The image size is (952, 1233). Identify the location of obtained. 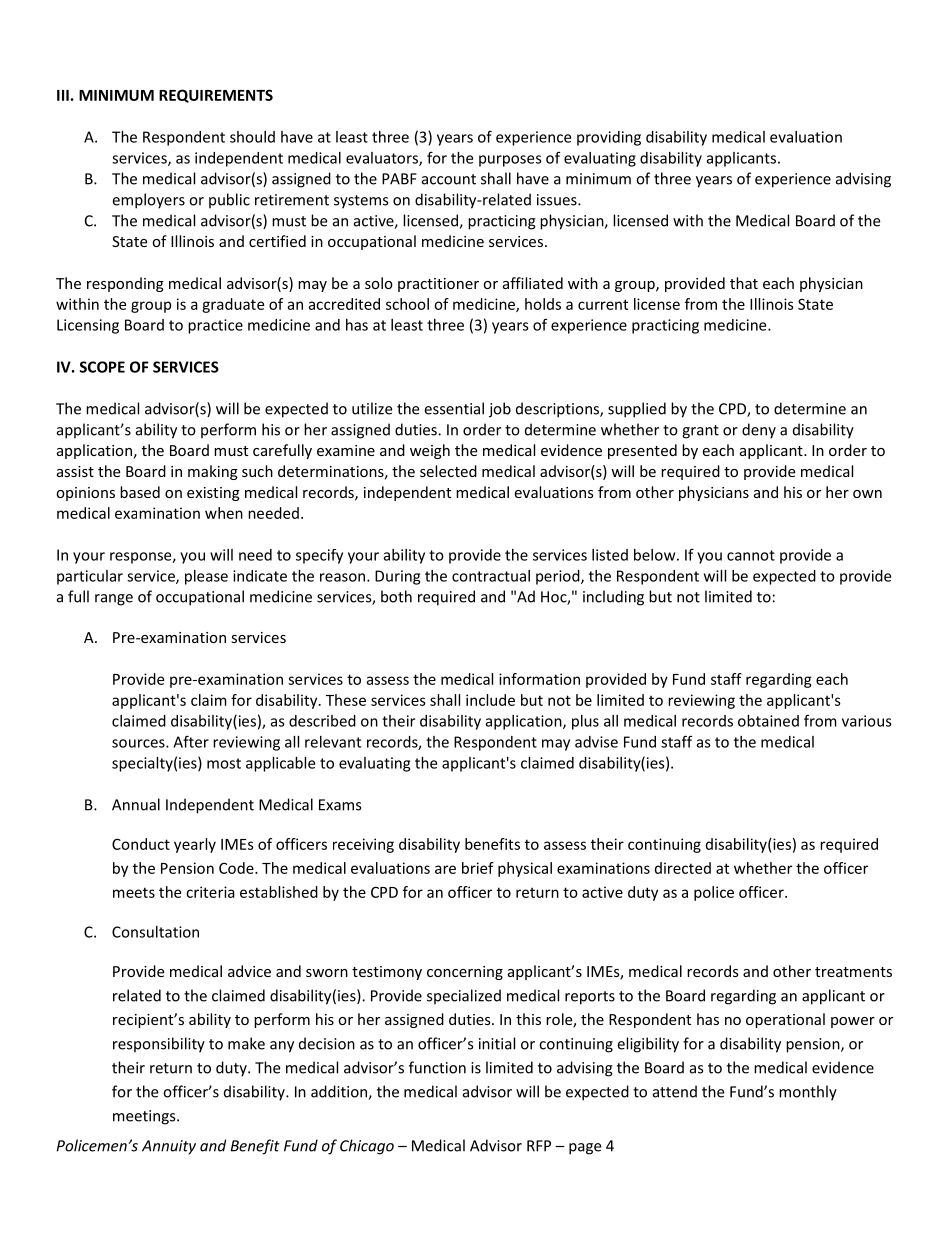
(768, 721).
